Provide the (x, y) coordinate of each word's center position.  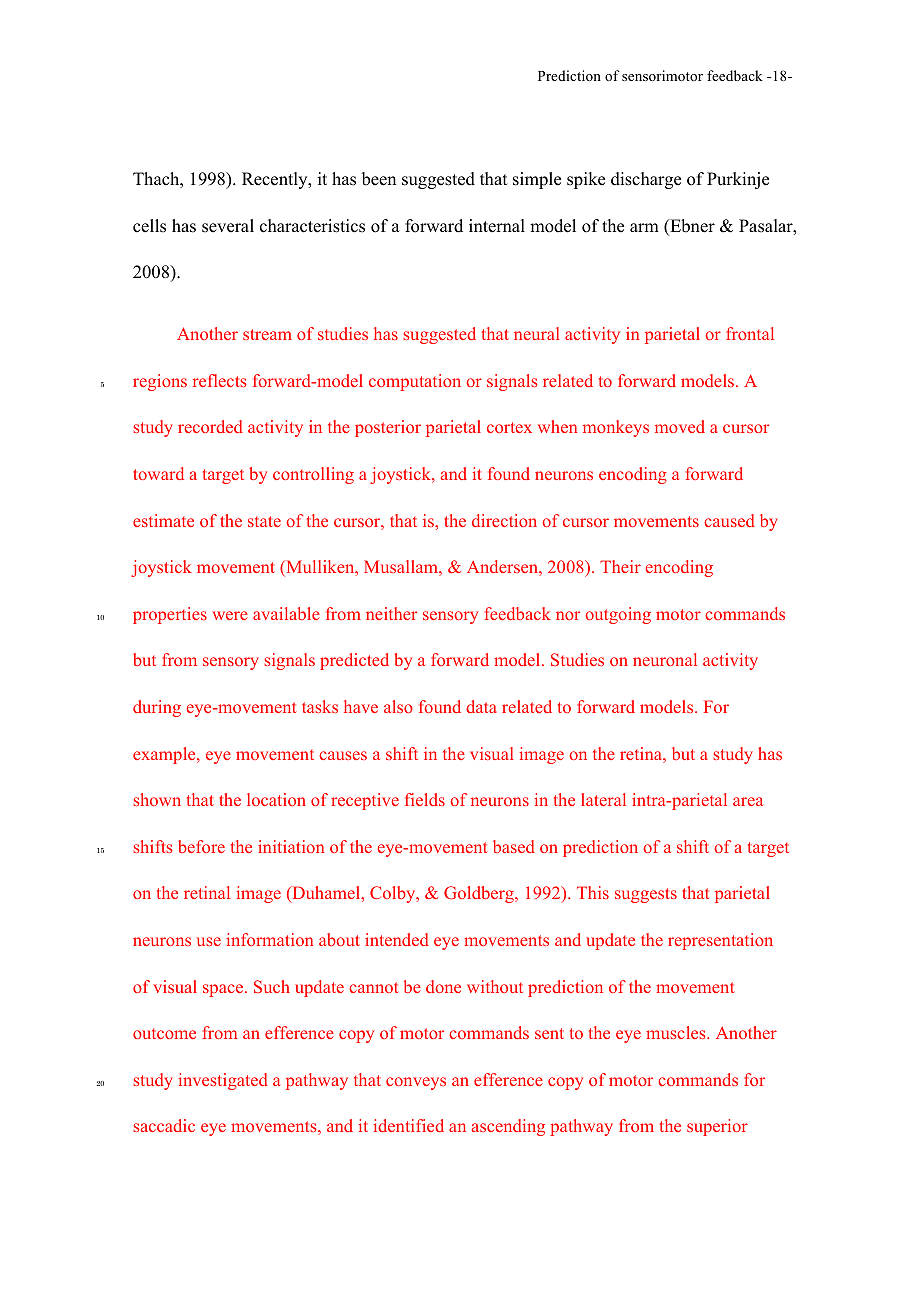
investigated (223, 1081)
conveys (416, 1083)
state (264, 521)
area (748, 801)
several (228, 226)
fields (425, 799)
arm (644, 227)
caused (729, 520)
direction (504, 520)
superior (717, 1127)
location (276, 799)
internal (497, 226)
